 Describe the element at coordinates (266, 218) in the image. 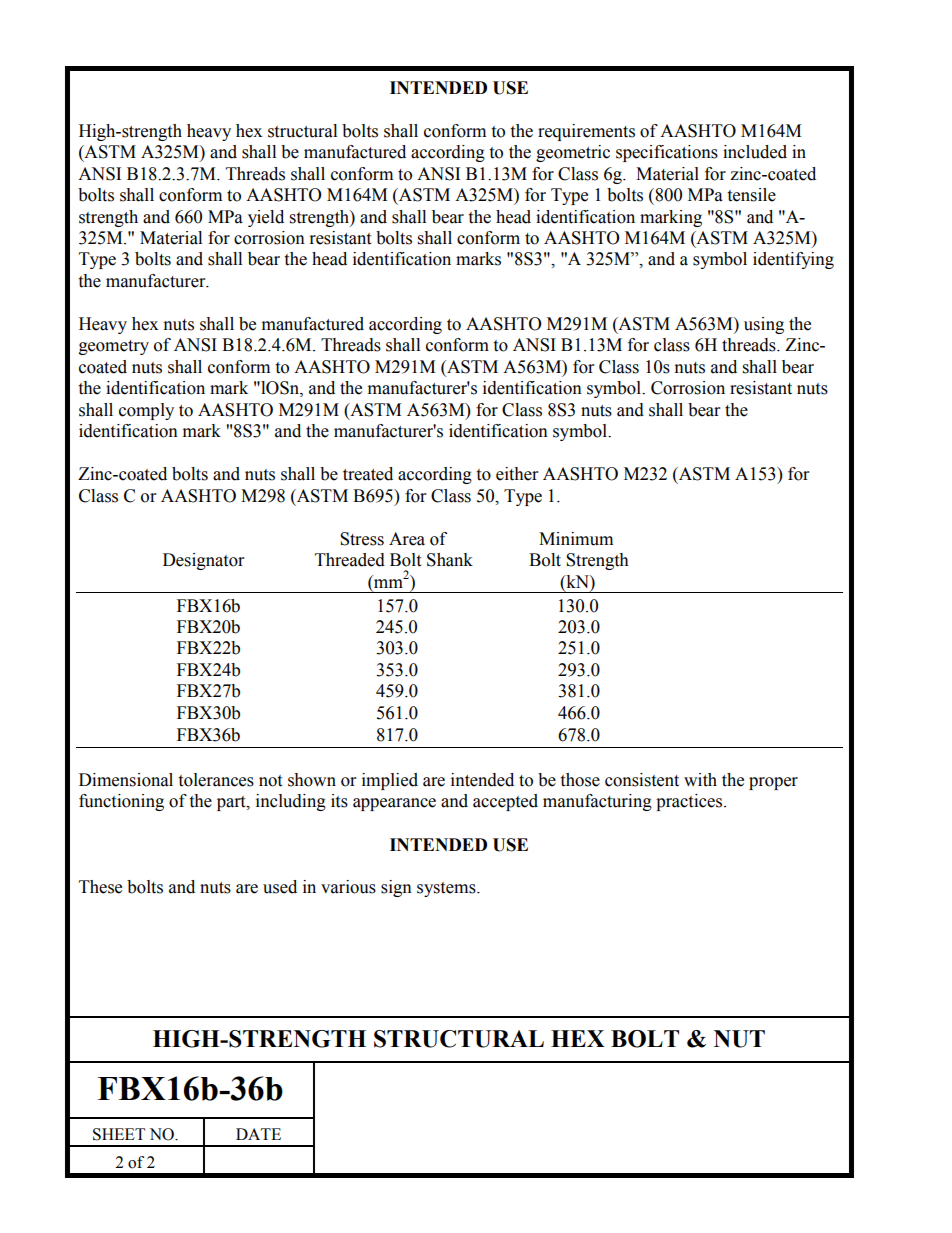

I see `yield` at that location.
